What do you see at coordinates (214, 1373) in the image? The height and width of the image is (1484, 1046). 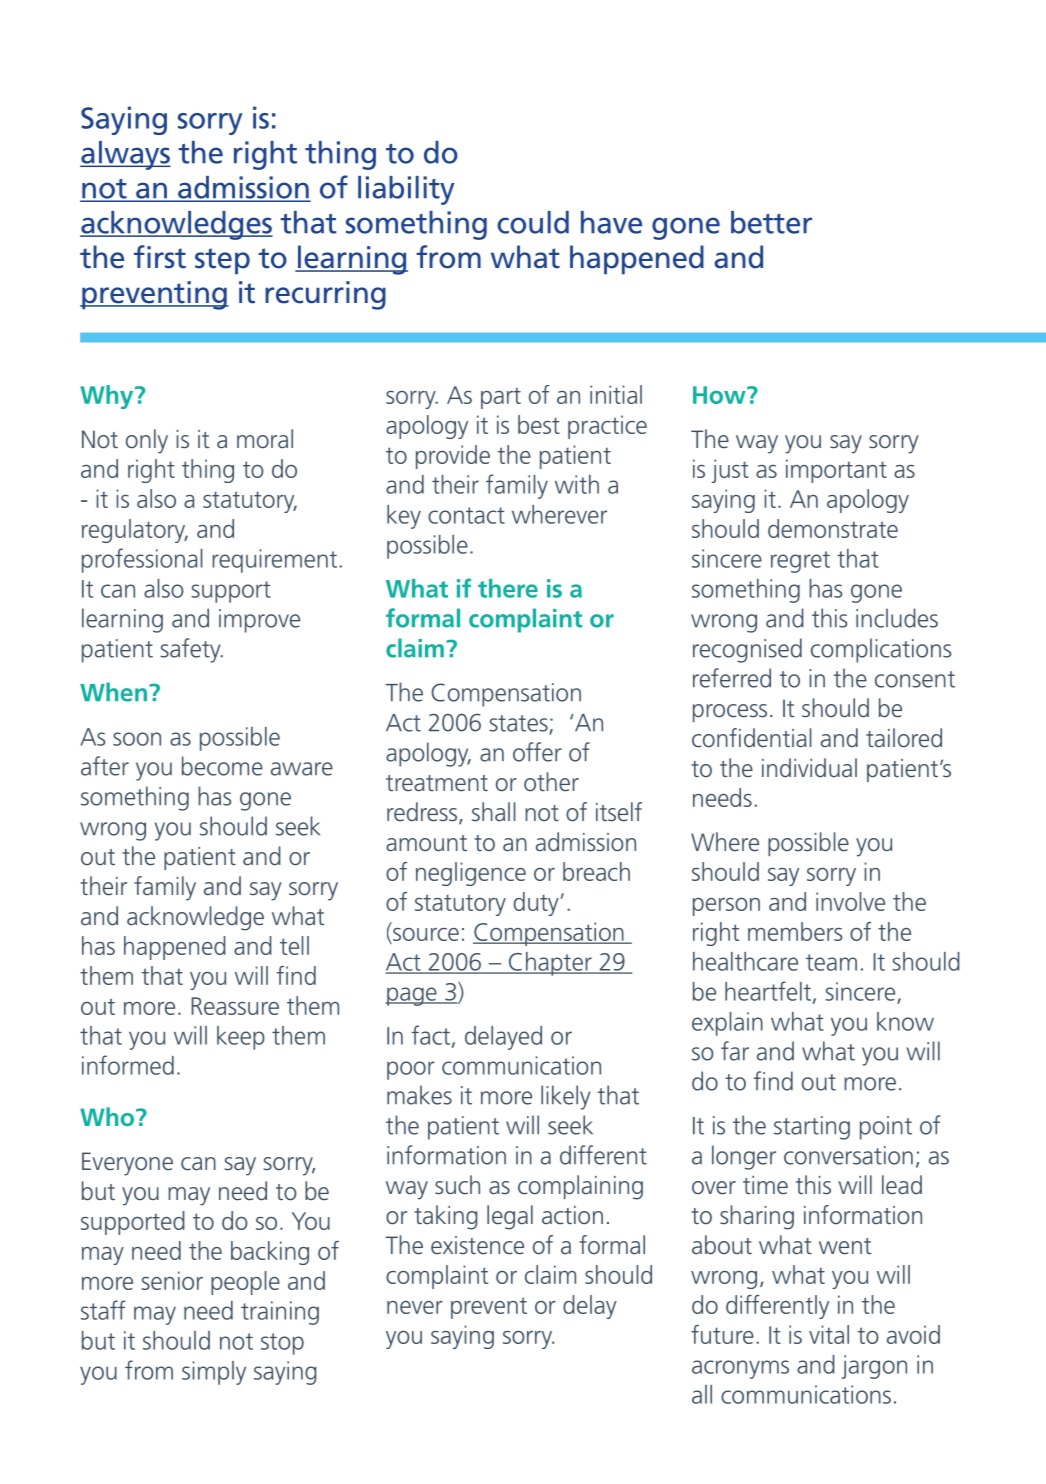 I see `simply` at bounding box center [214, 1373].
